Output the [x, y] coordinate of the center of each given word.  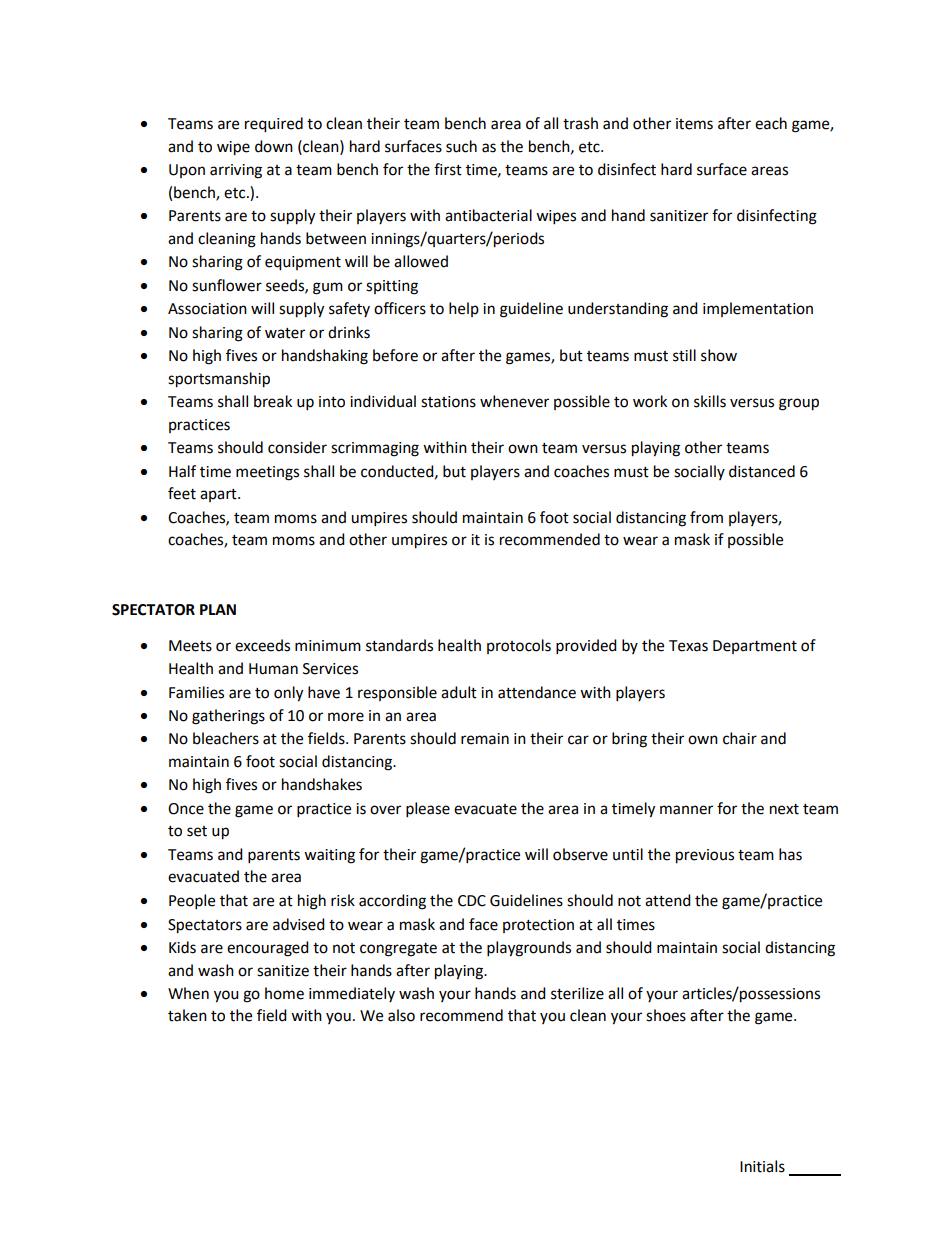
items [694, 124]
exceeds [262, 645]
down [274, 146]
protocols [519, 646]
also [401, 1015]
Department [755, 647]
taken [187, 1015]
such [461, 146]
